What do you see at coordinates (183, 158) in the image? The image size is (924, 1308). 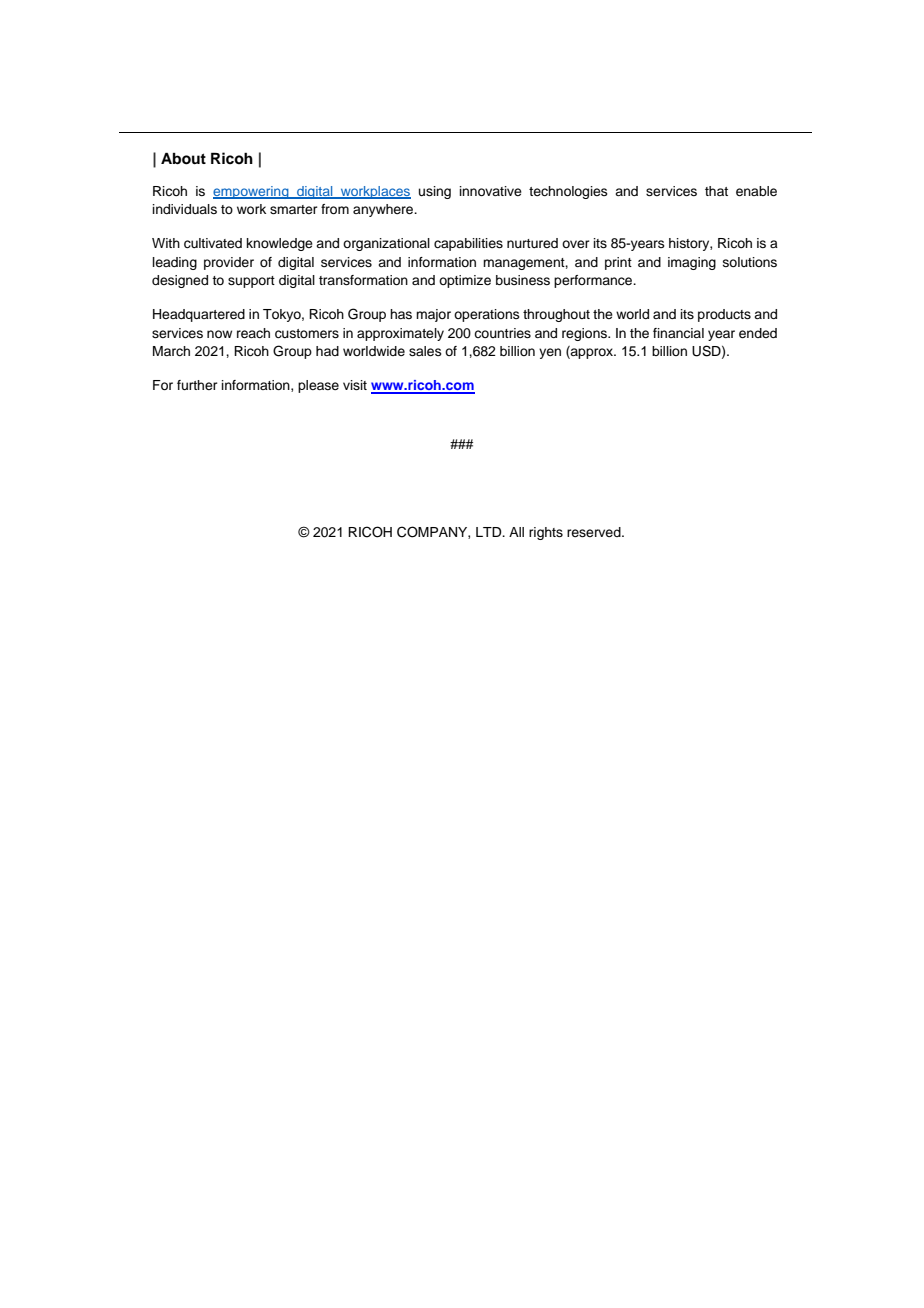 I see `About` at bounding box center [183, 158].
